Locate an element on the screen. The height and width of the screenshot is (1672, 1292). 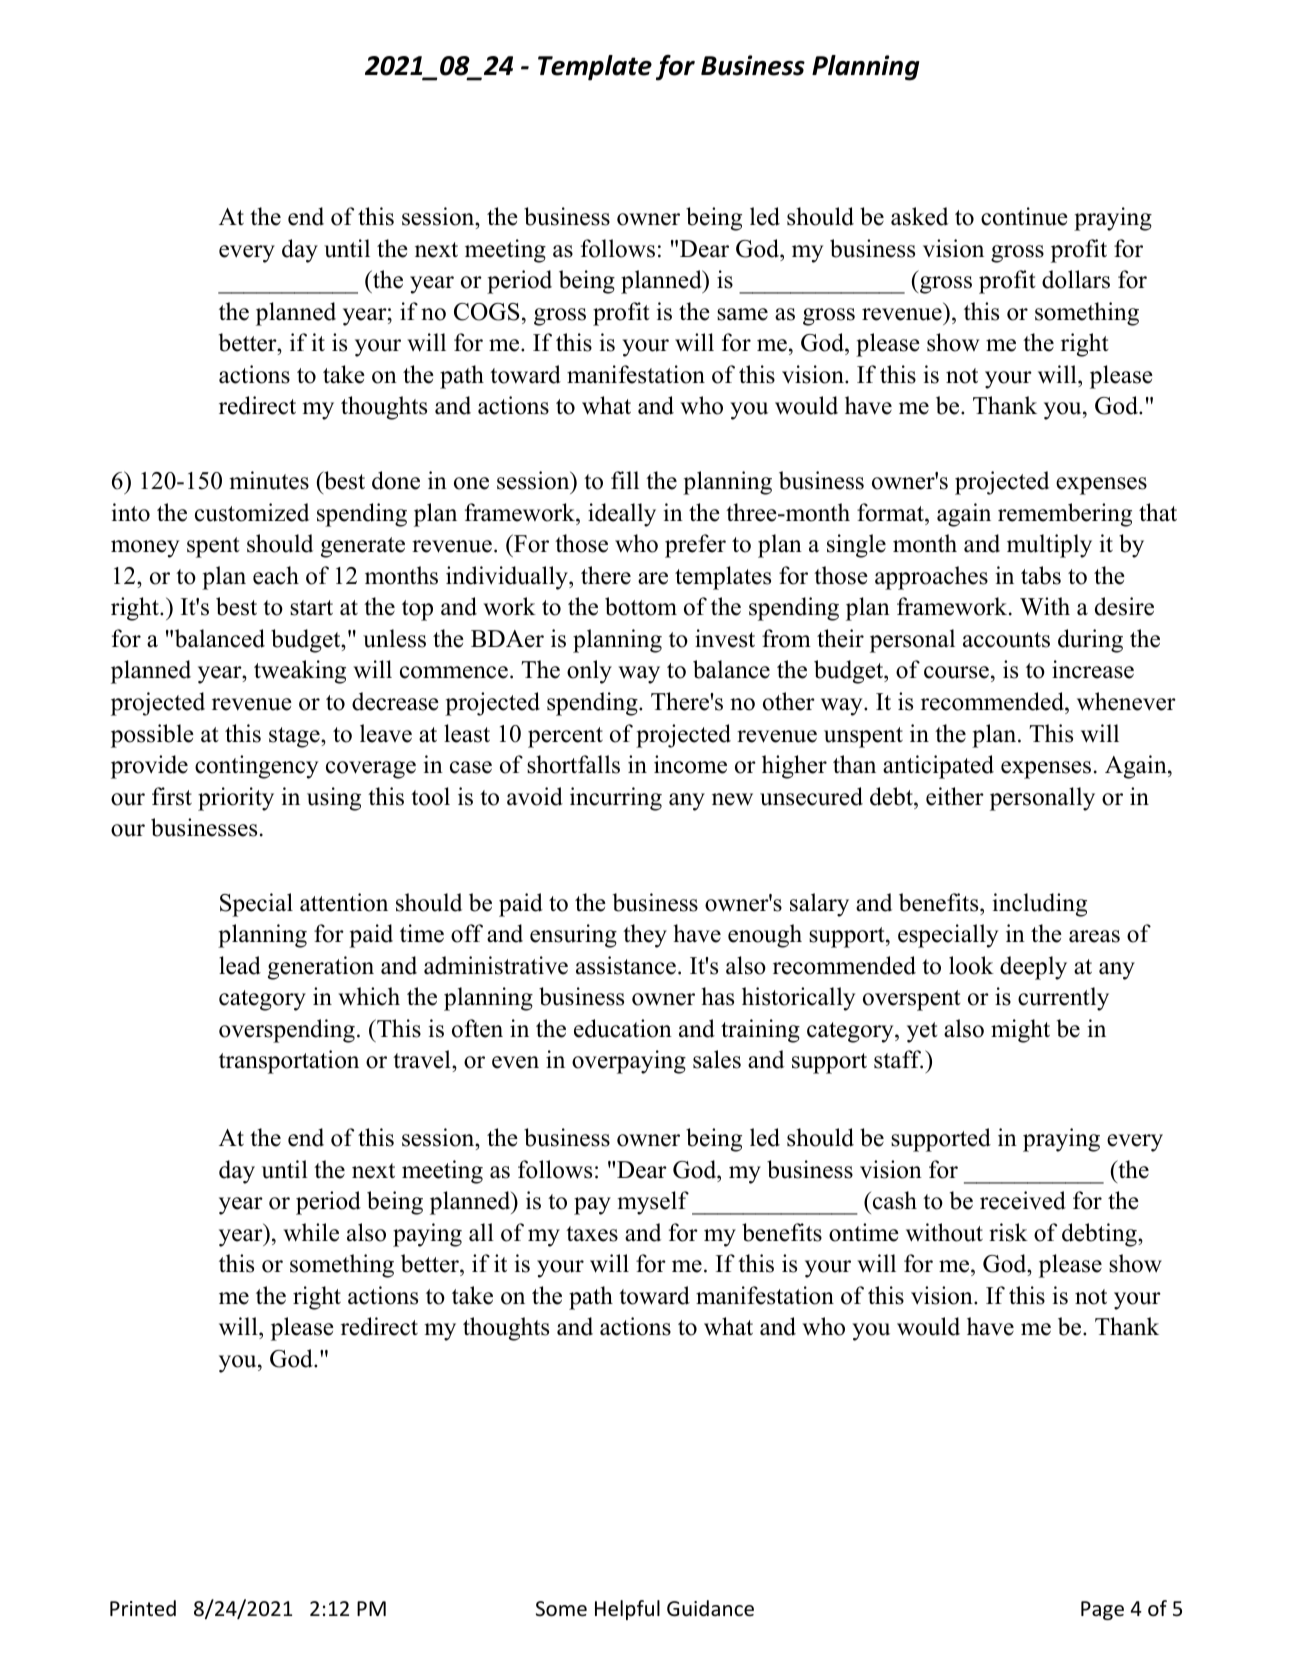
Printed is located at coordinates (143, 1608).
